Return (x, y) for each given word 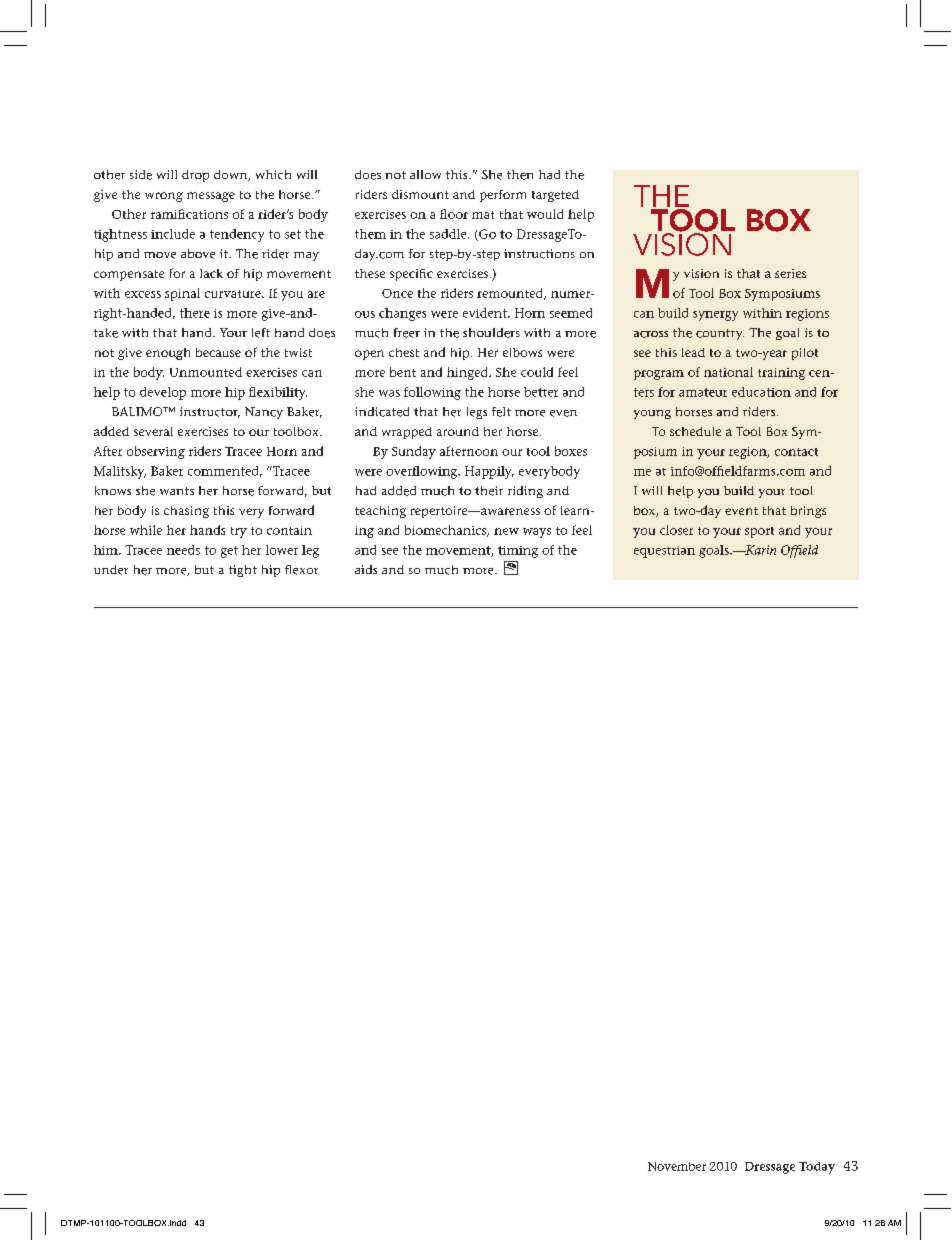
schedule (695, 431)
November (677, 1166)
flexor (301, 570)
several (153, 431)
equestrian (664, 552)
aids (366, 569)
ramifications (189, 214)
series (790, 273)
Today (817, 1168)
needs (183, 550)
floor (454, 214)
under (111, 570)
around (458, 431)
